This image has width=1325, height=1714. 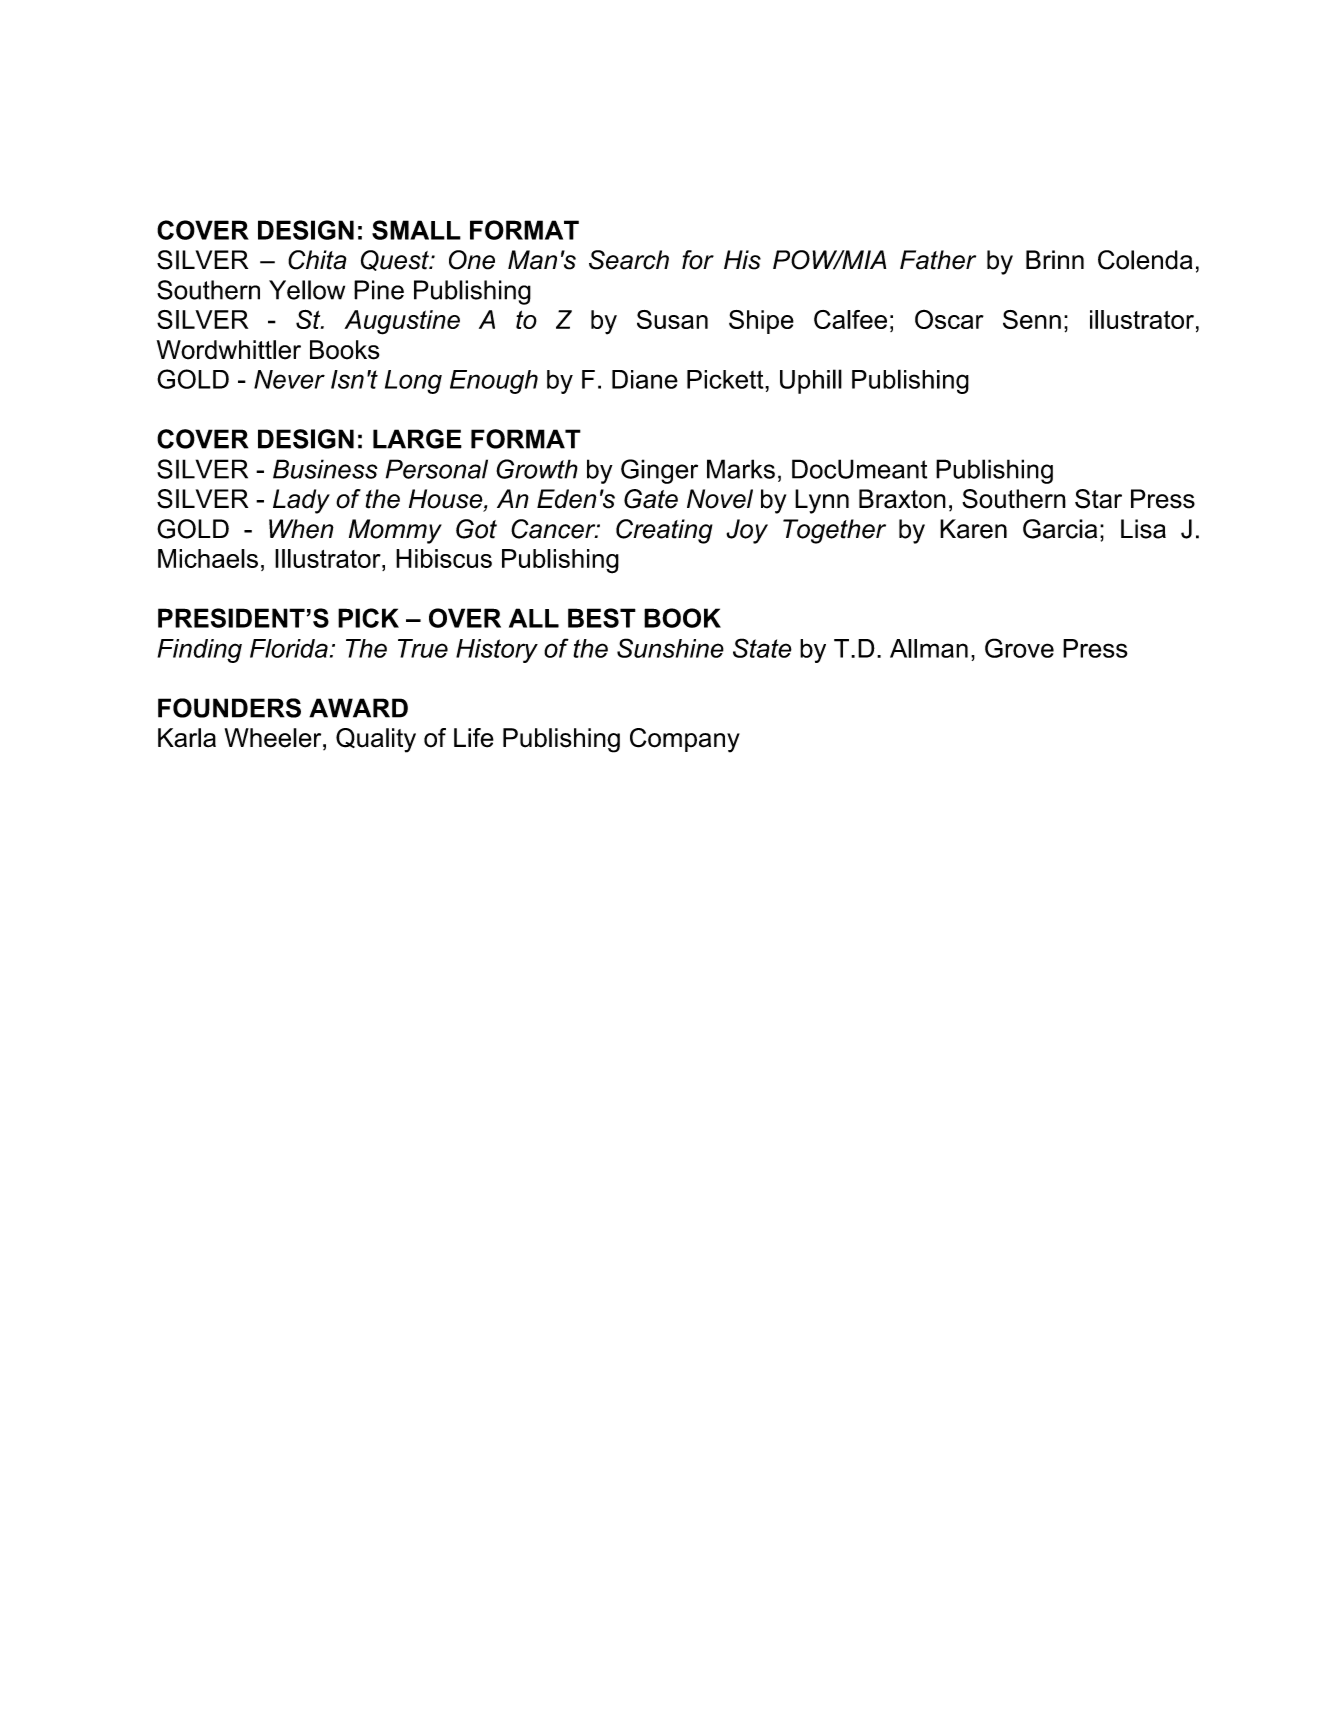 What do you see at coordinates (208, 558) in the image?
I see `Michaels` at bounding box center [208, 558].
